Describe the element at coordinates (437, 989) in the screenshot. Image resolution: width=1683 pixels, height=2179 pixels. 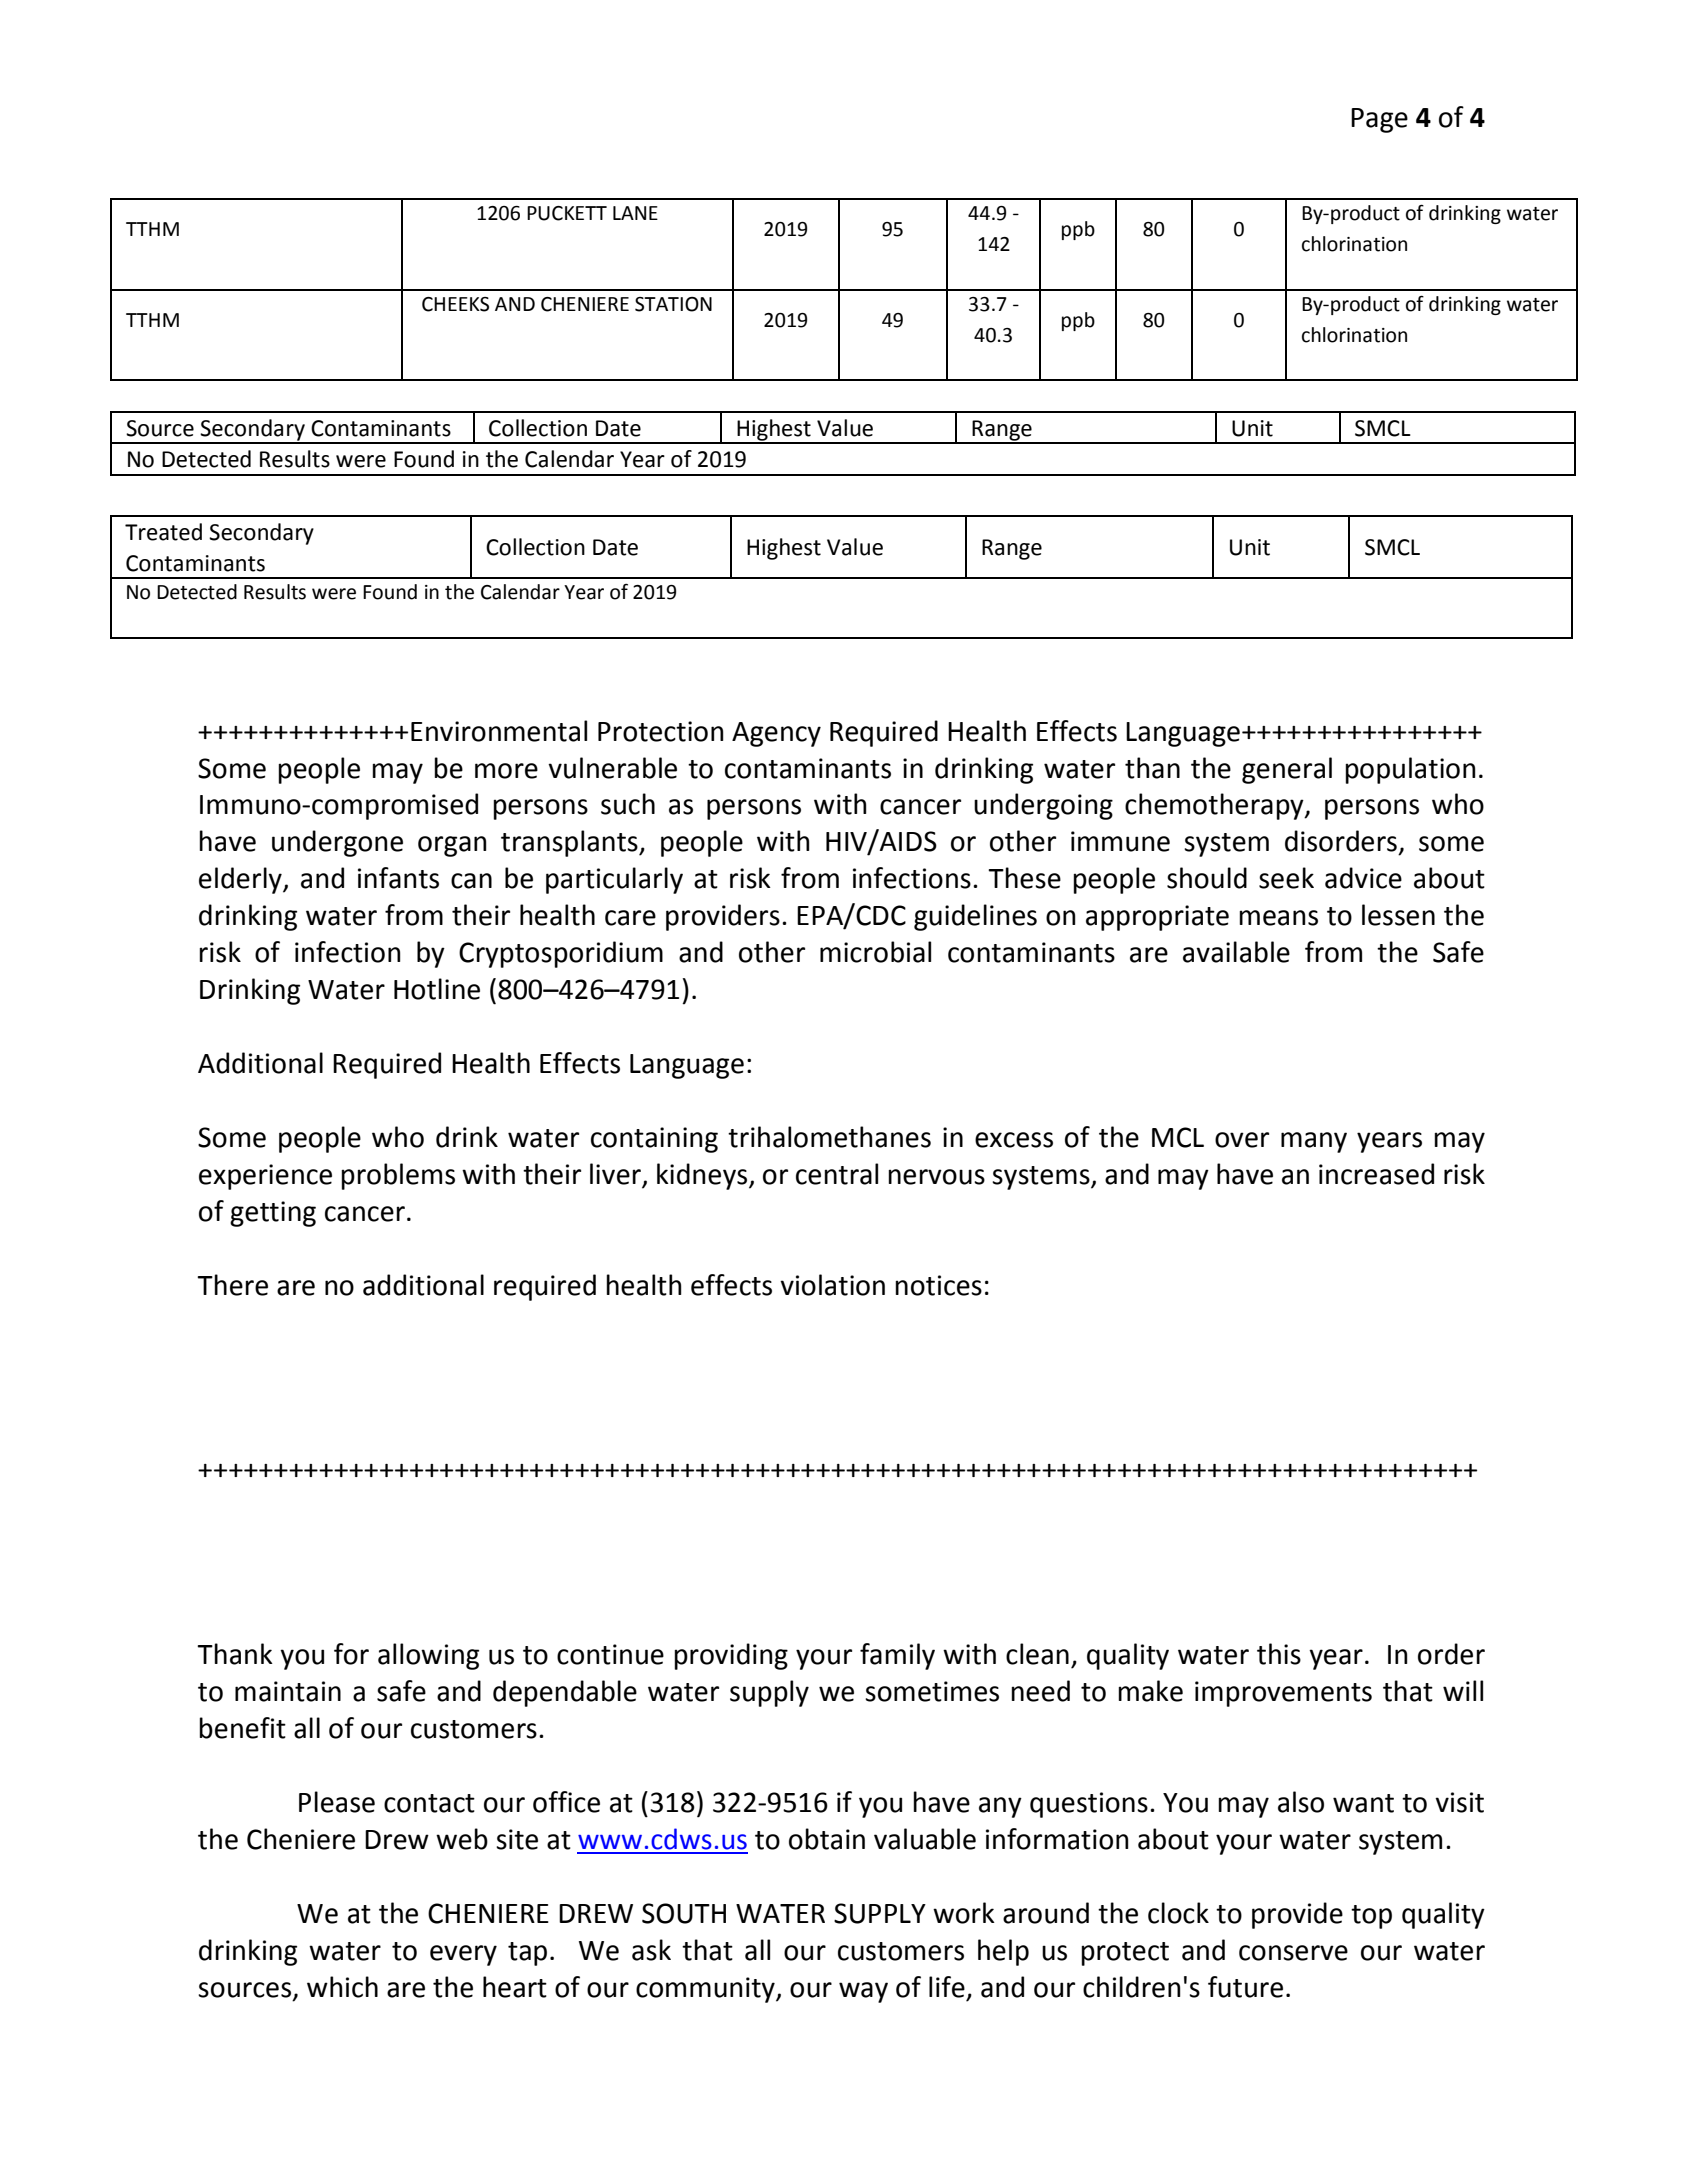
I see `Hotline` at that location.
